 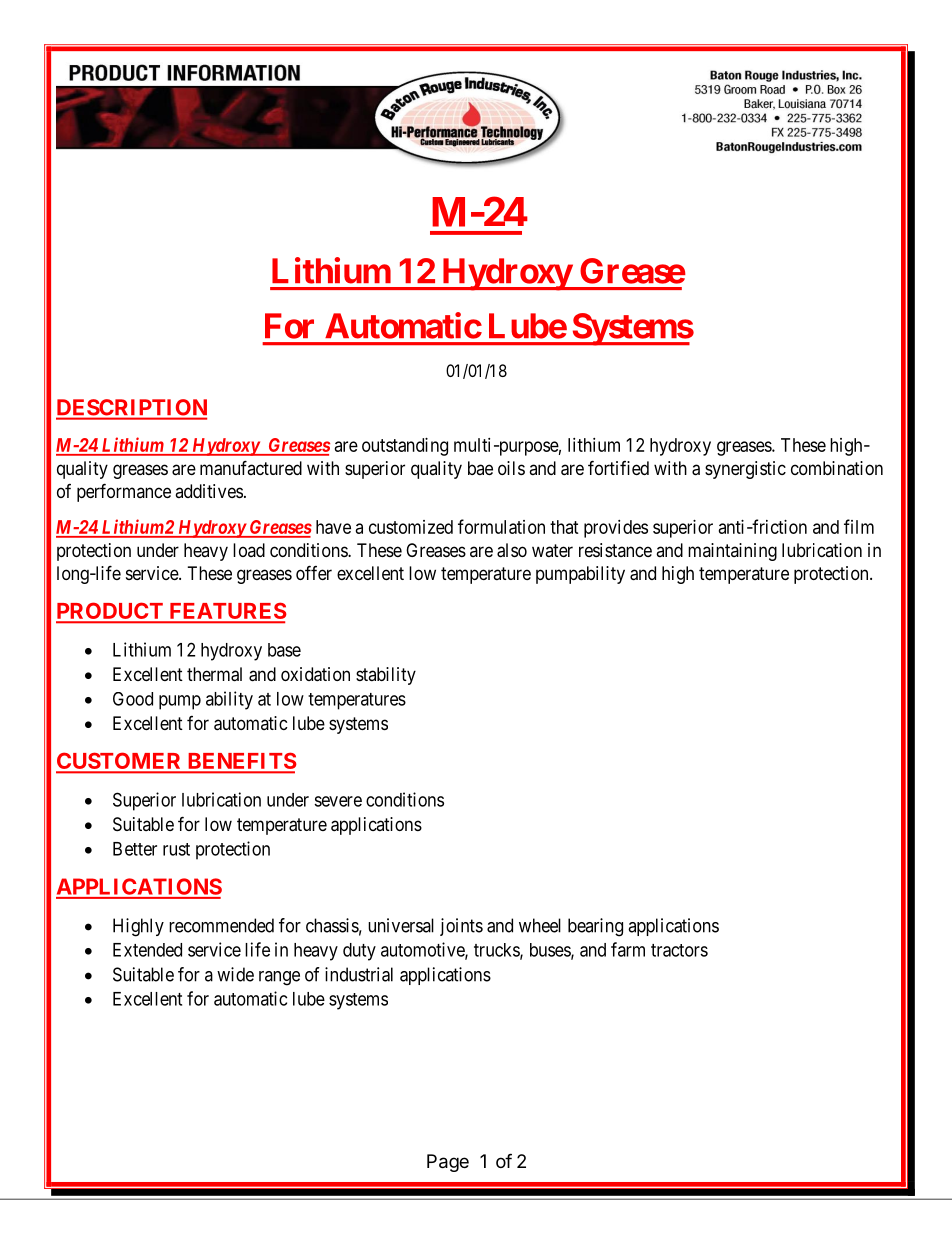 What do you see at coordinates (461, 927) in the screenshot?
I see `joints` at bounding box center [461, 927].
